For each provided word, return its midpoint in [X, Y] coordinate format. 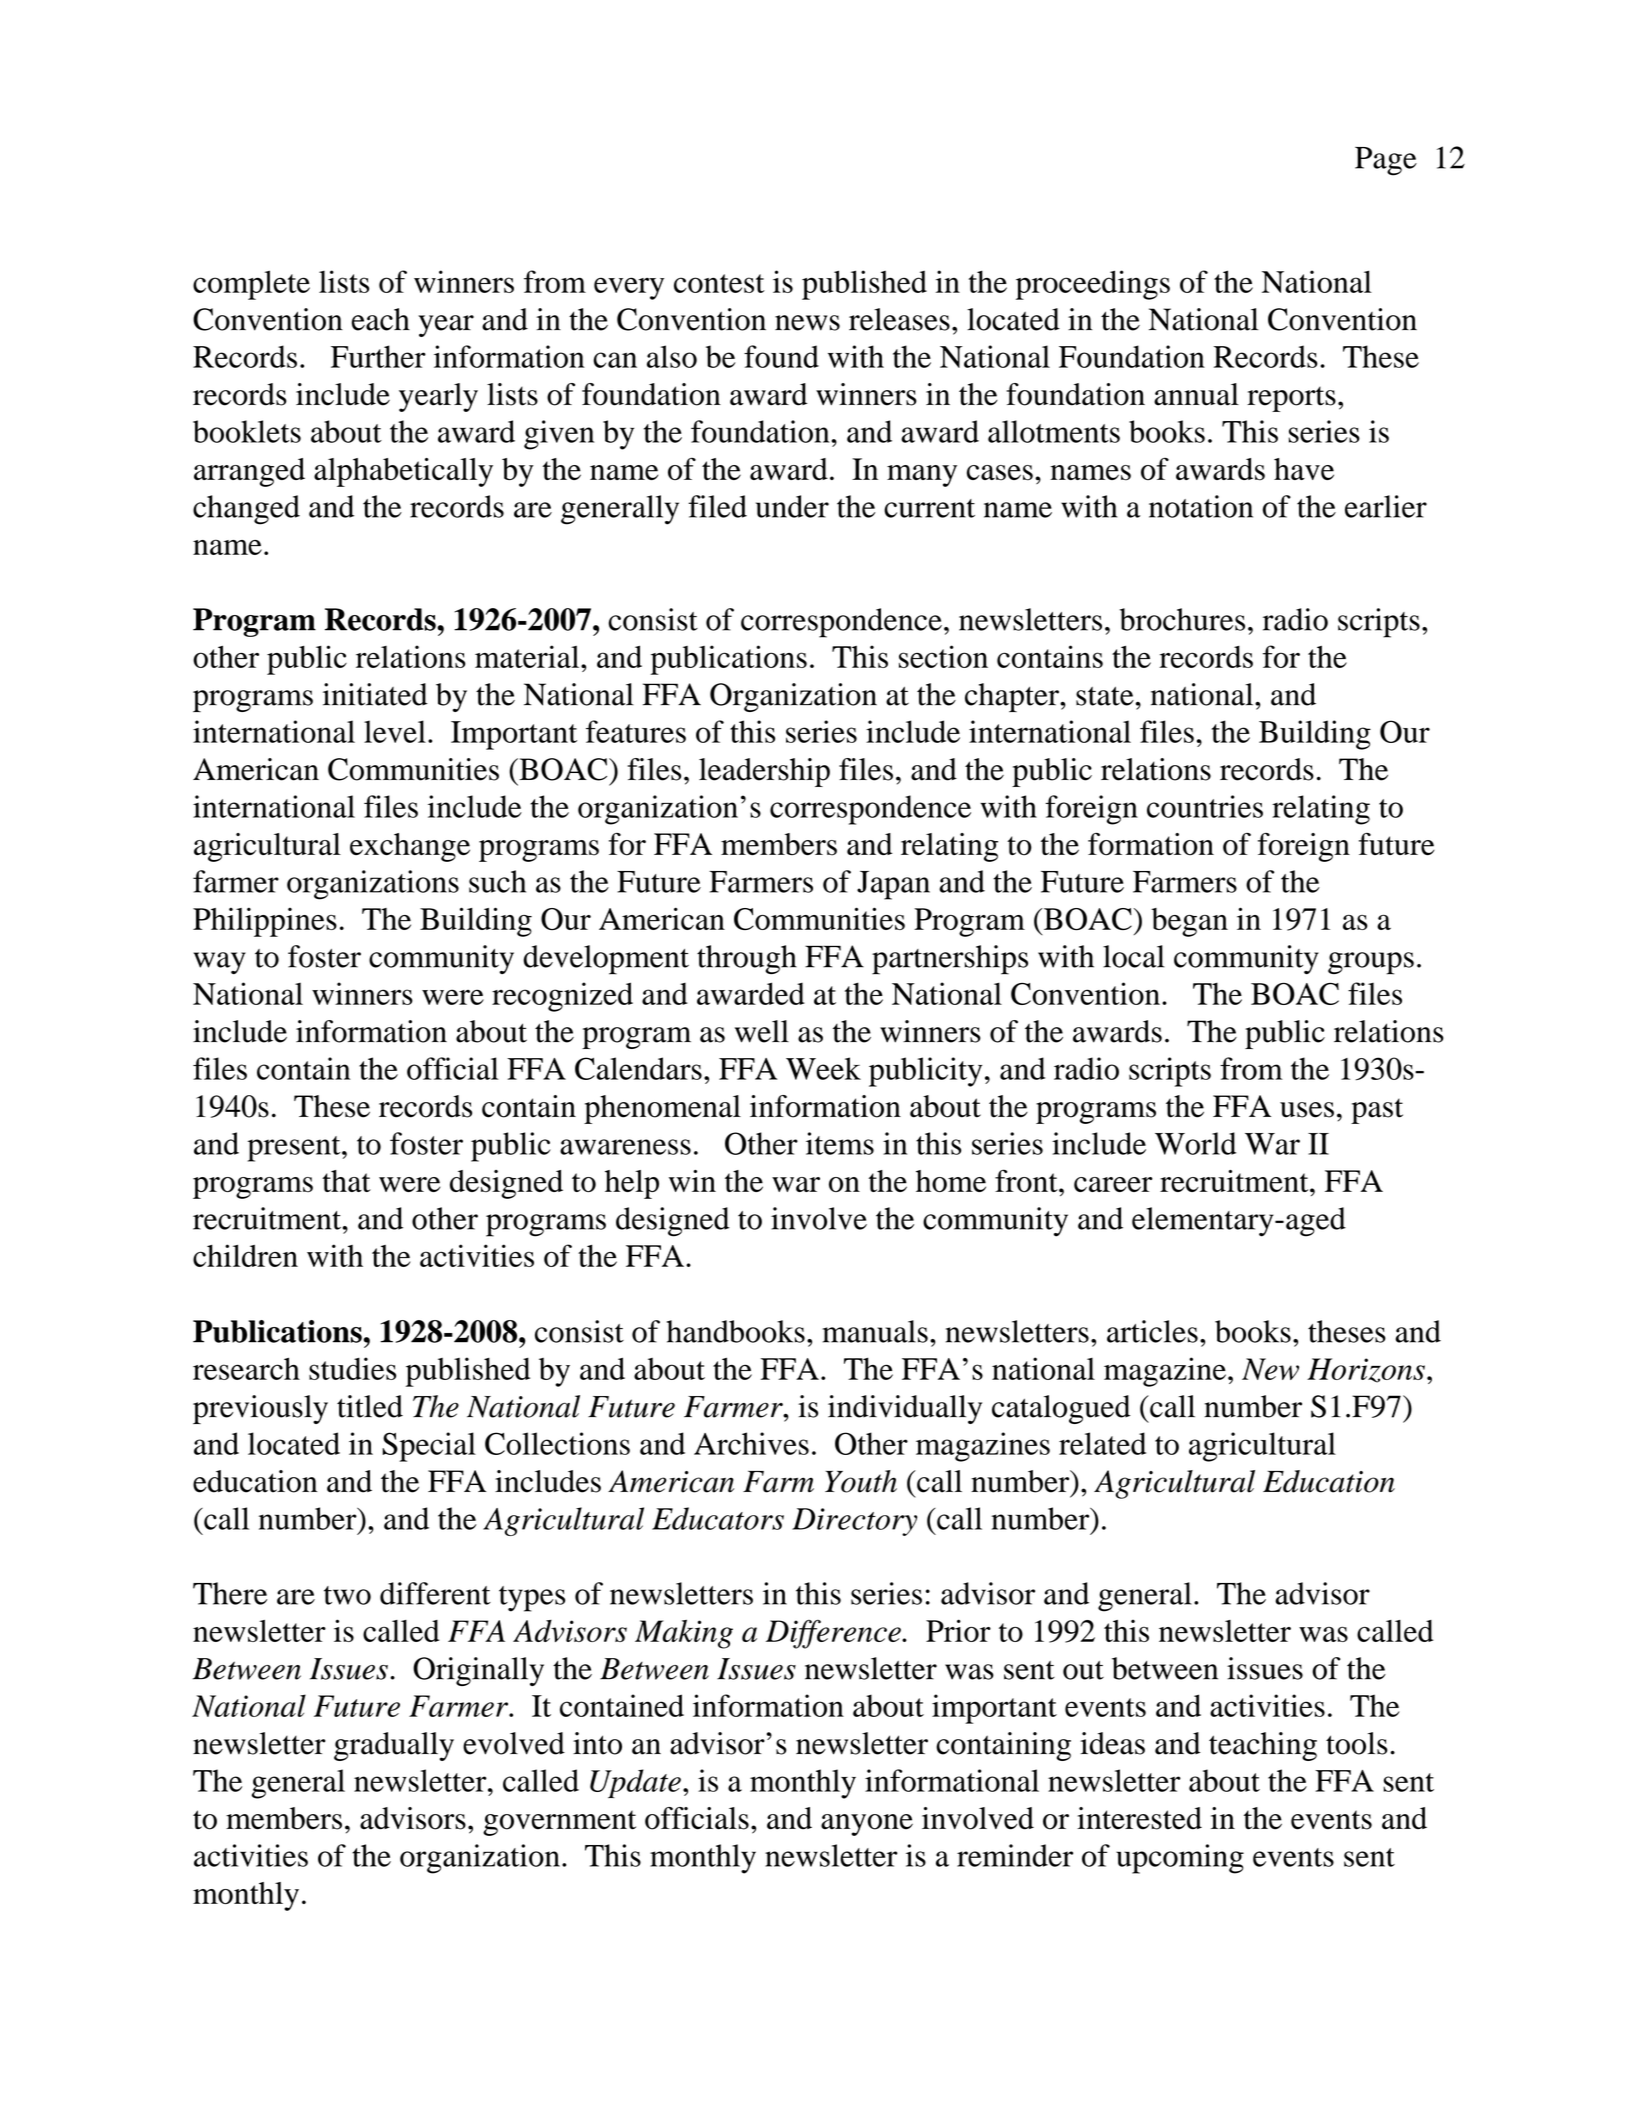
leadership [764, 772]
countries [1205, 806]
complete [251, 285]
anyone [867, 1825]
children [245, 1255]
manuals [875, 1331]
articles [1152, 1331]
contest [719, 283]
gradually [394, 1746]
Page [1386, 161]
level [395, 731]
